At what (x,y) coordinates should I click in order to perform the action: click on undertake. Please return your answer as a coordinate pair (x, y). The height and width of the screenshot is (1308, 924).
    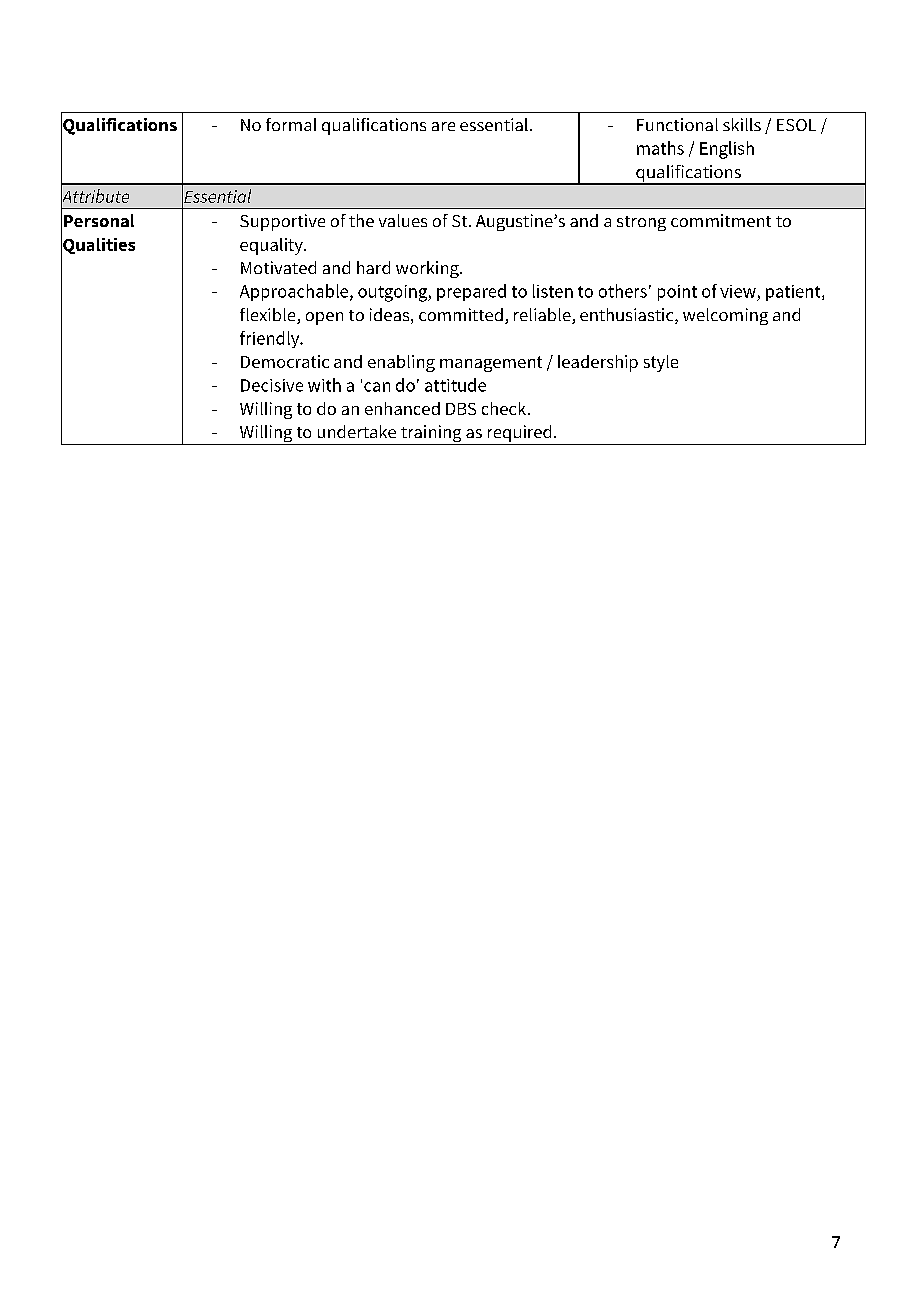
    Looking at the image, I should click on (357, 431).
